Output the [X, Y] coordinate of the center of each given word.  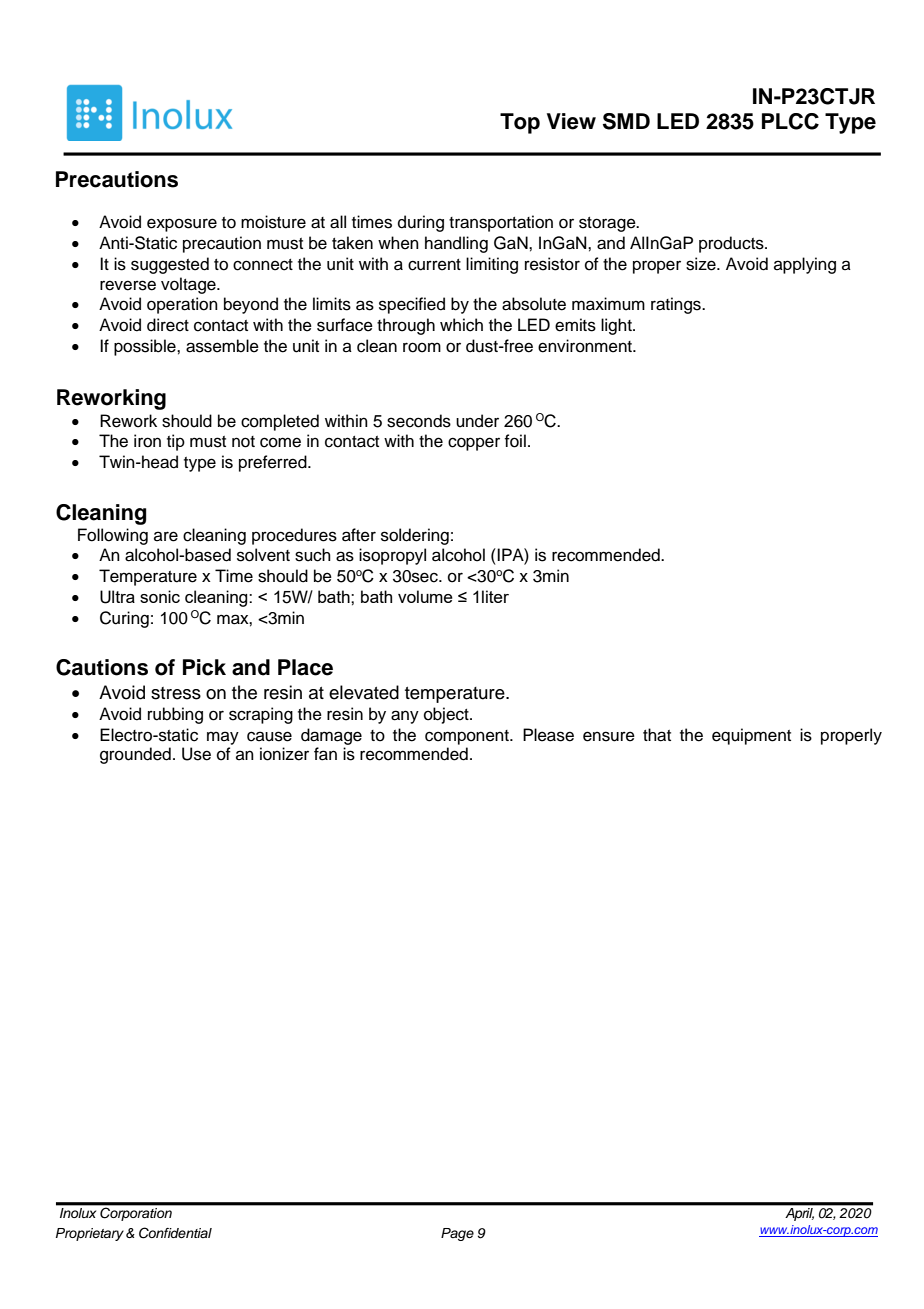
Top [520, 123]
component [468, 737]
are [166, 536]
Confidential [175, 1233]
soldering [415, 536]
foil [515, 441]
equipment [751, 736]
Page [457, 1234]
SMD [626, 121]
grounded [135, 755]
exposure [182, 225]
